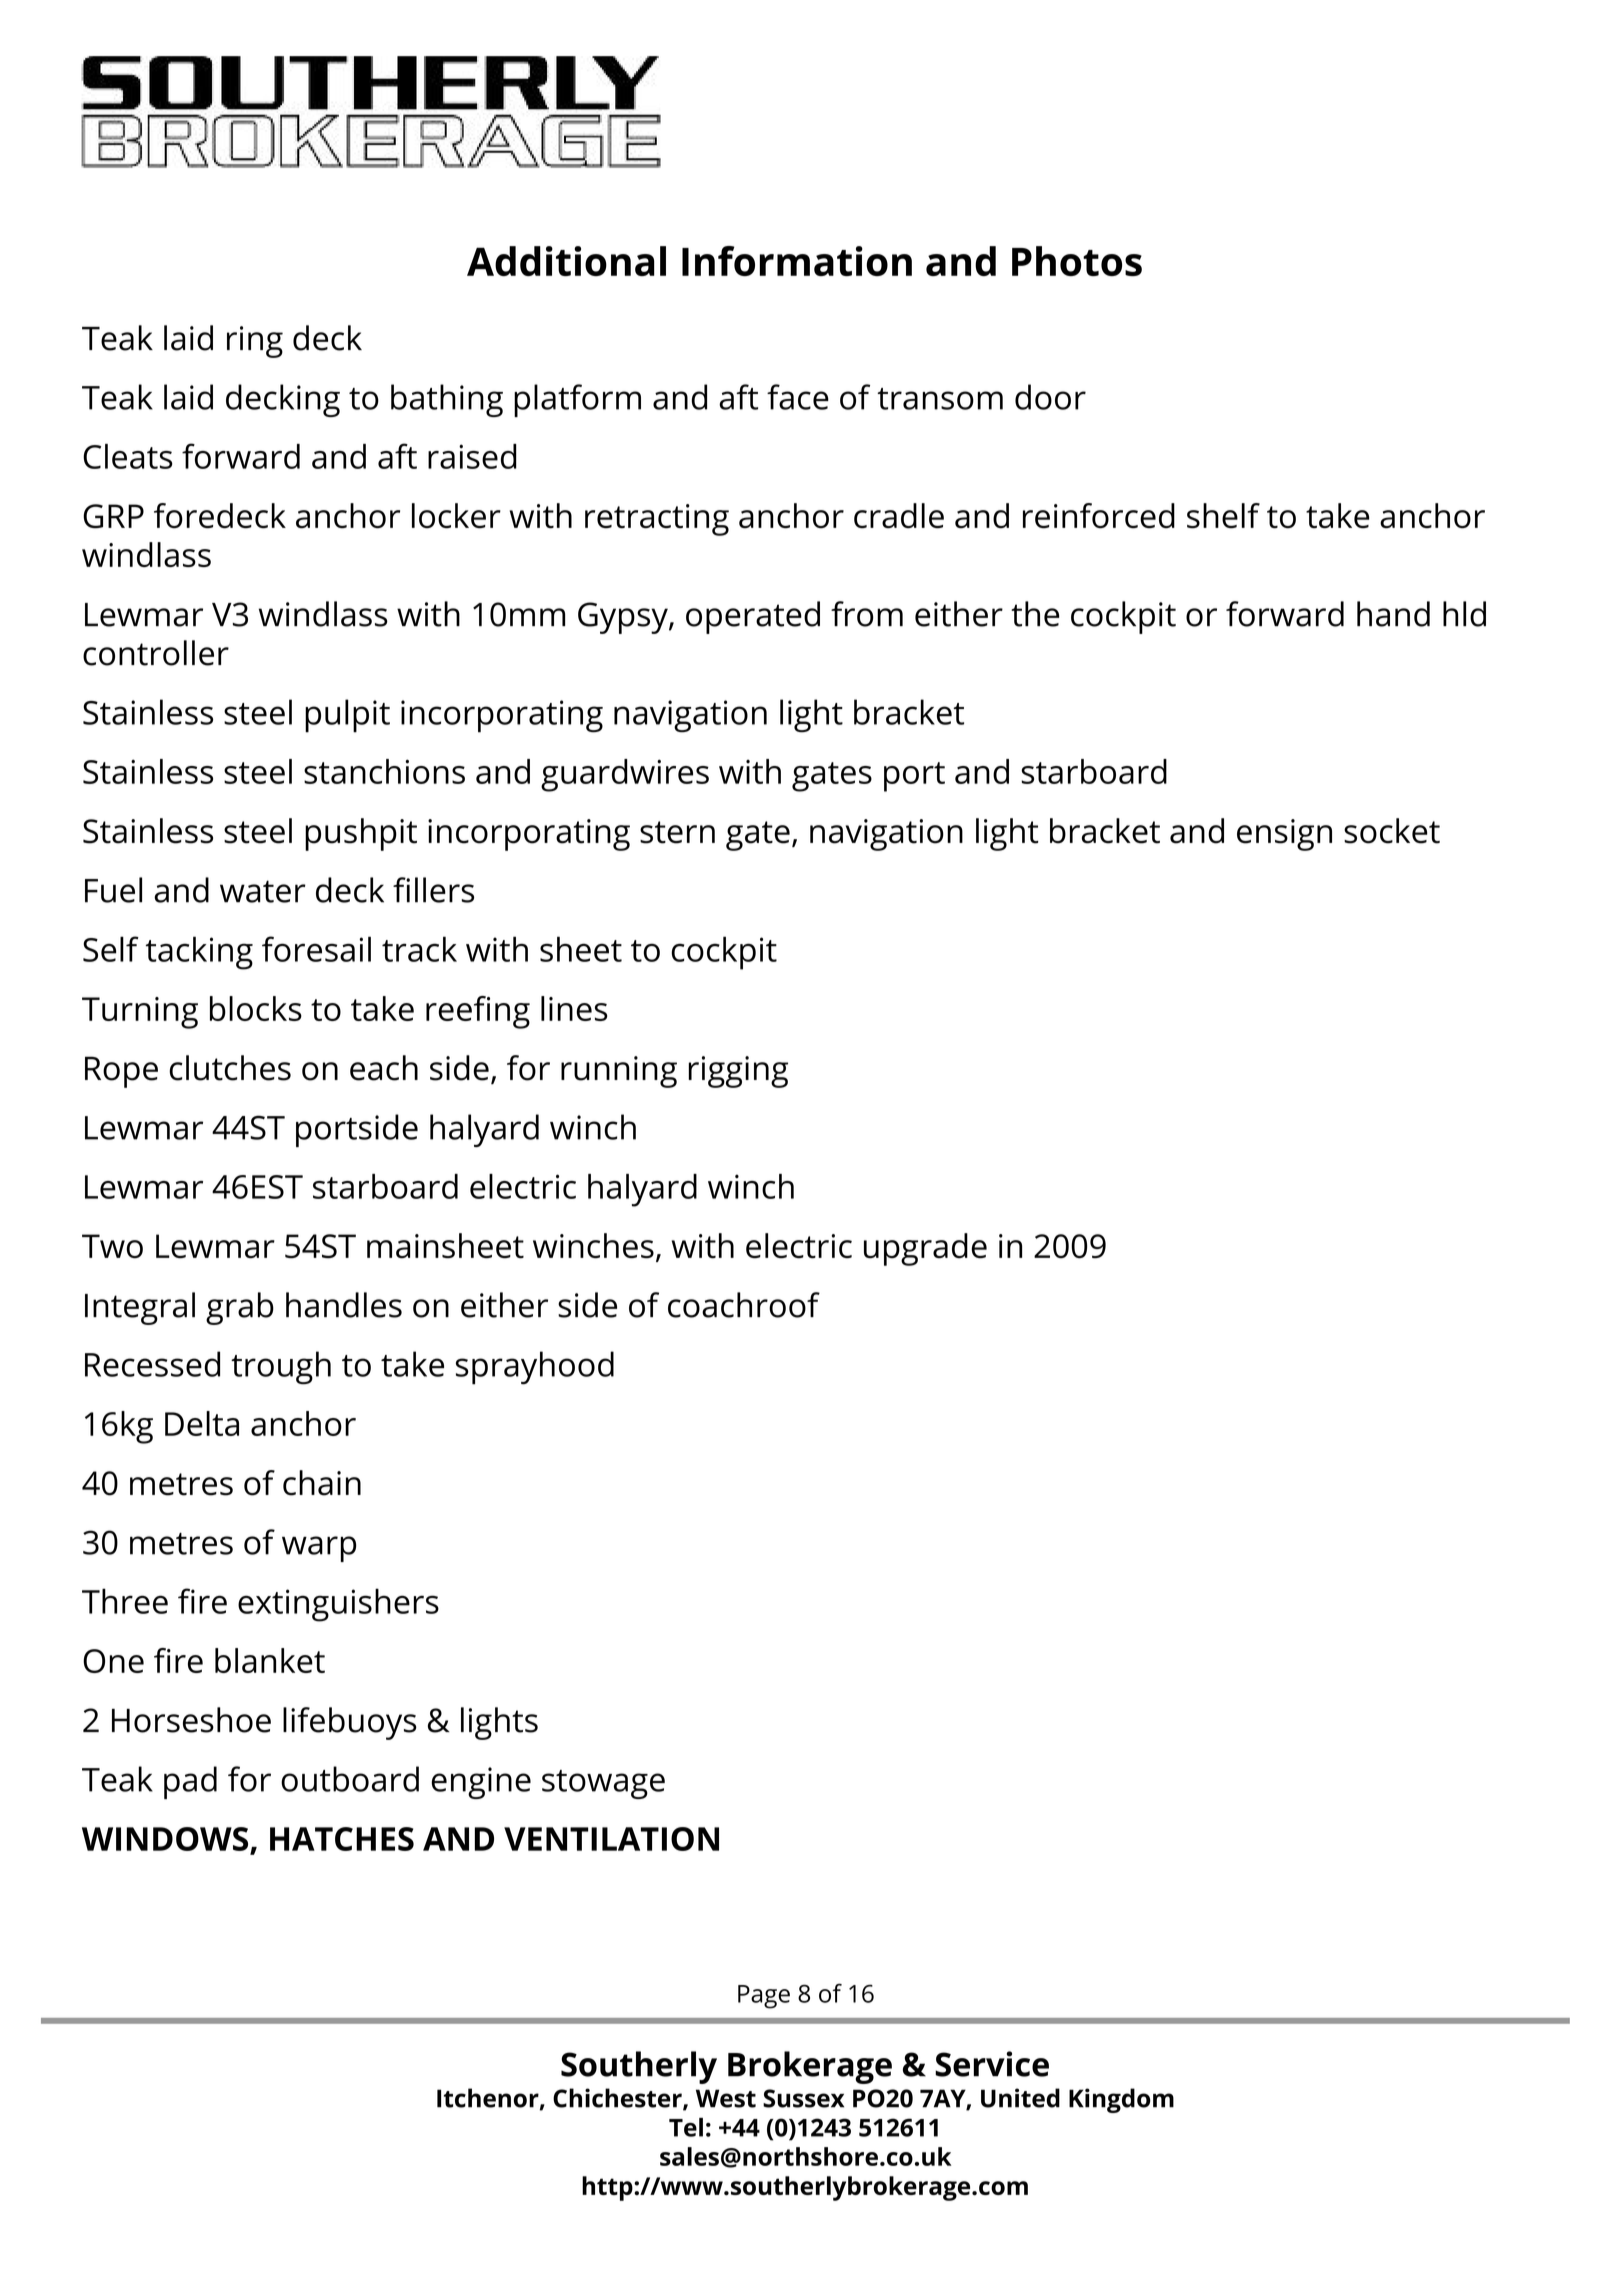  I want to click on stern, so click(677, 832).
